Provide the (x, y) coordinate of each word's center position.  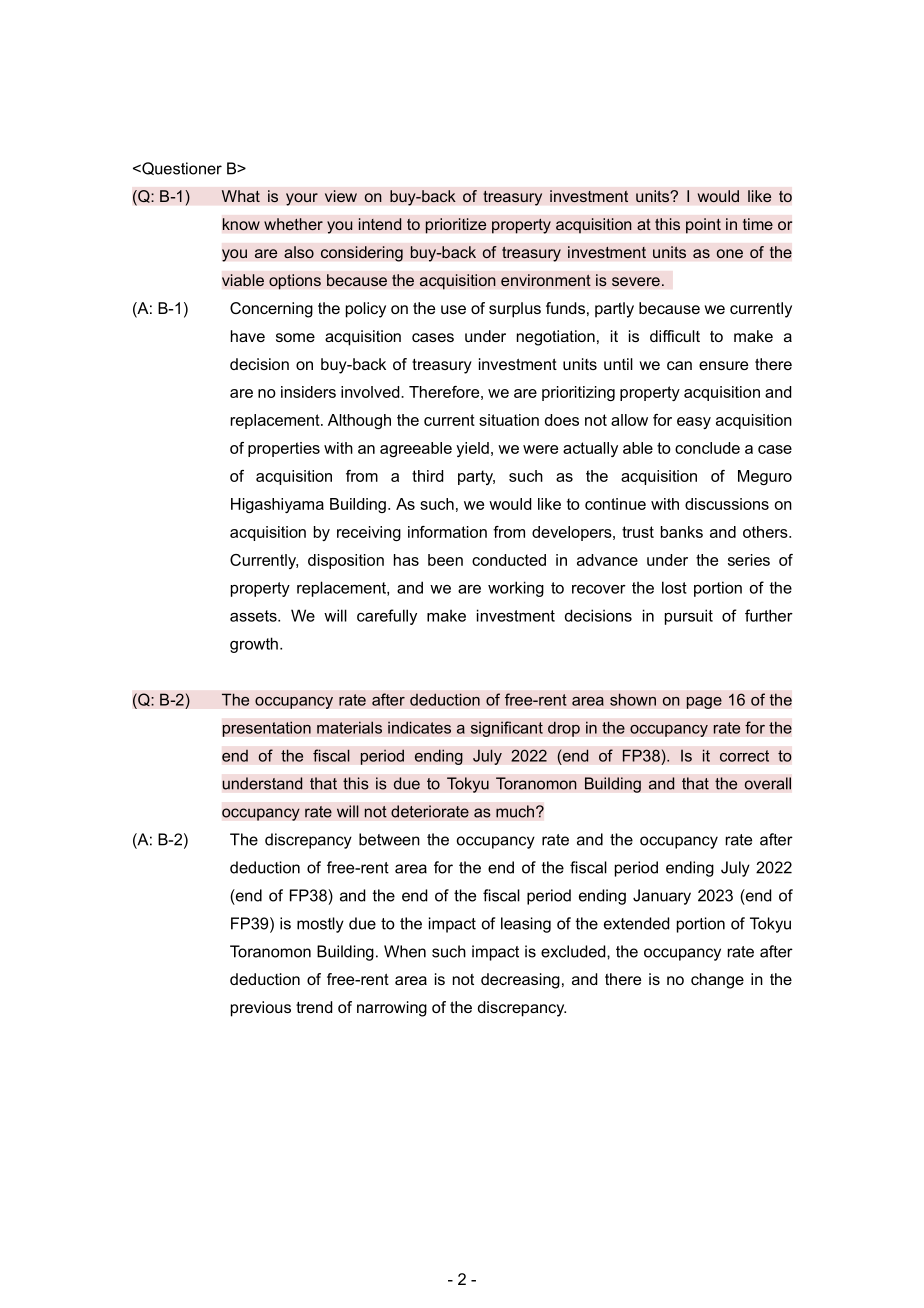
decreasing (520, 981)
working (516, 589)
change (717, 981)
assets (254, 616)
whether (293, 224)
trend (314, 1007)
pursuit (689, 617)
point (703, 226)
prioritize (456, 226)
